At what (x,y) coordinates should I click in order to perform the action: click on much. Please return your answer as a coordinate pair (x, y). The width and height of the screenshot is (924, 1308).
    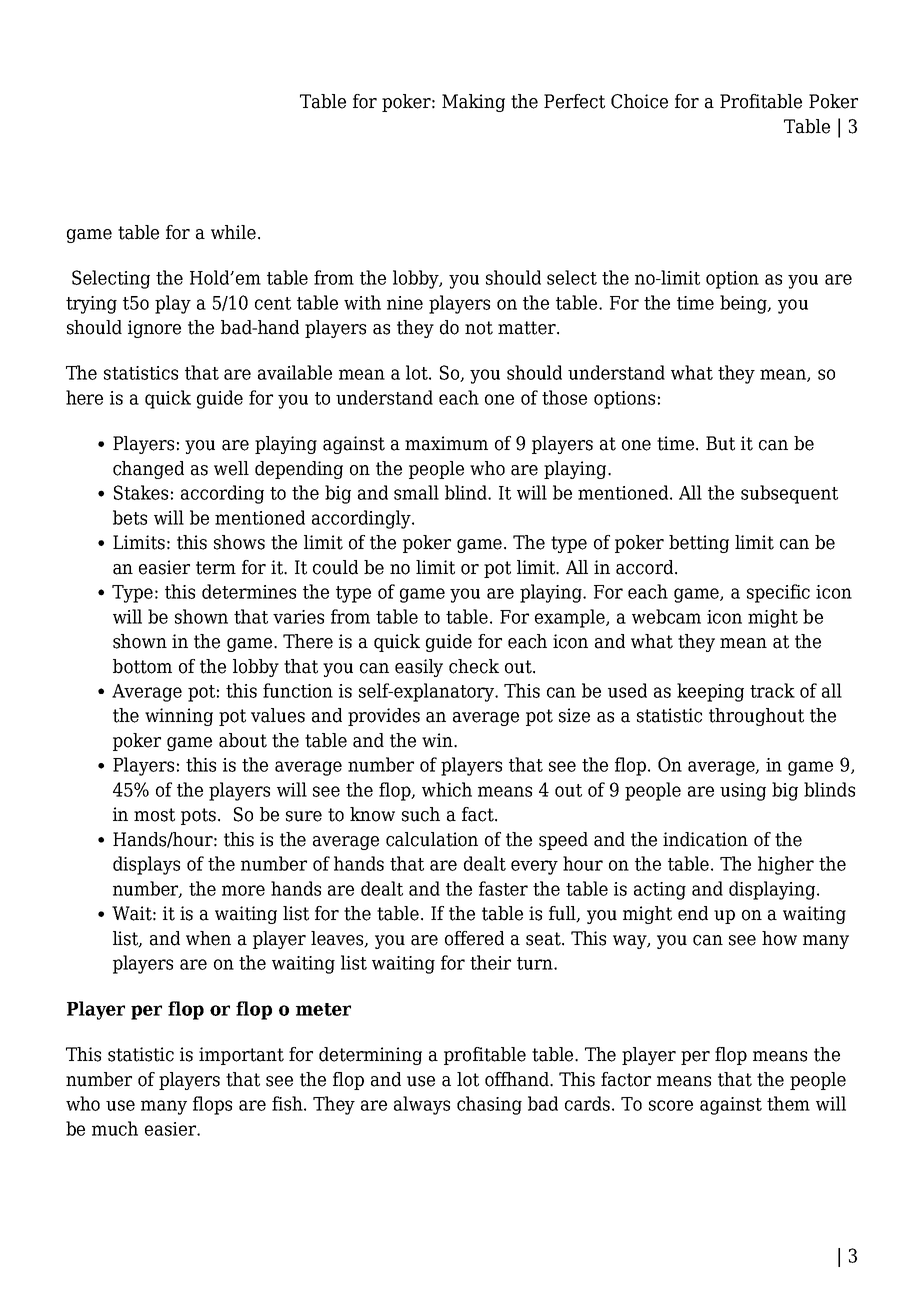
    Looking at the image, I should click on (115, 1128).
